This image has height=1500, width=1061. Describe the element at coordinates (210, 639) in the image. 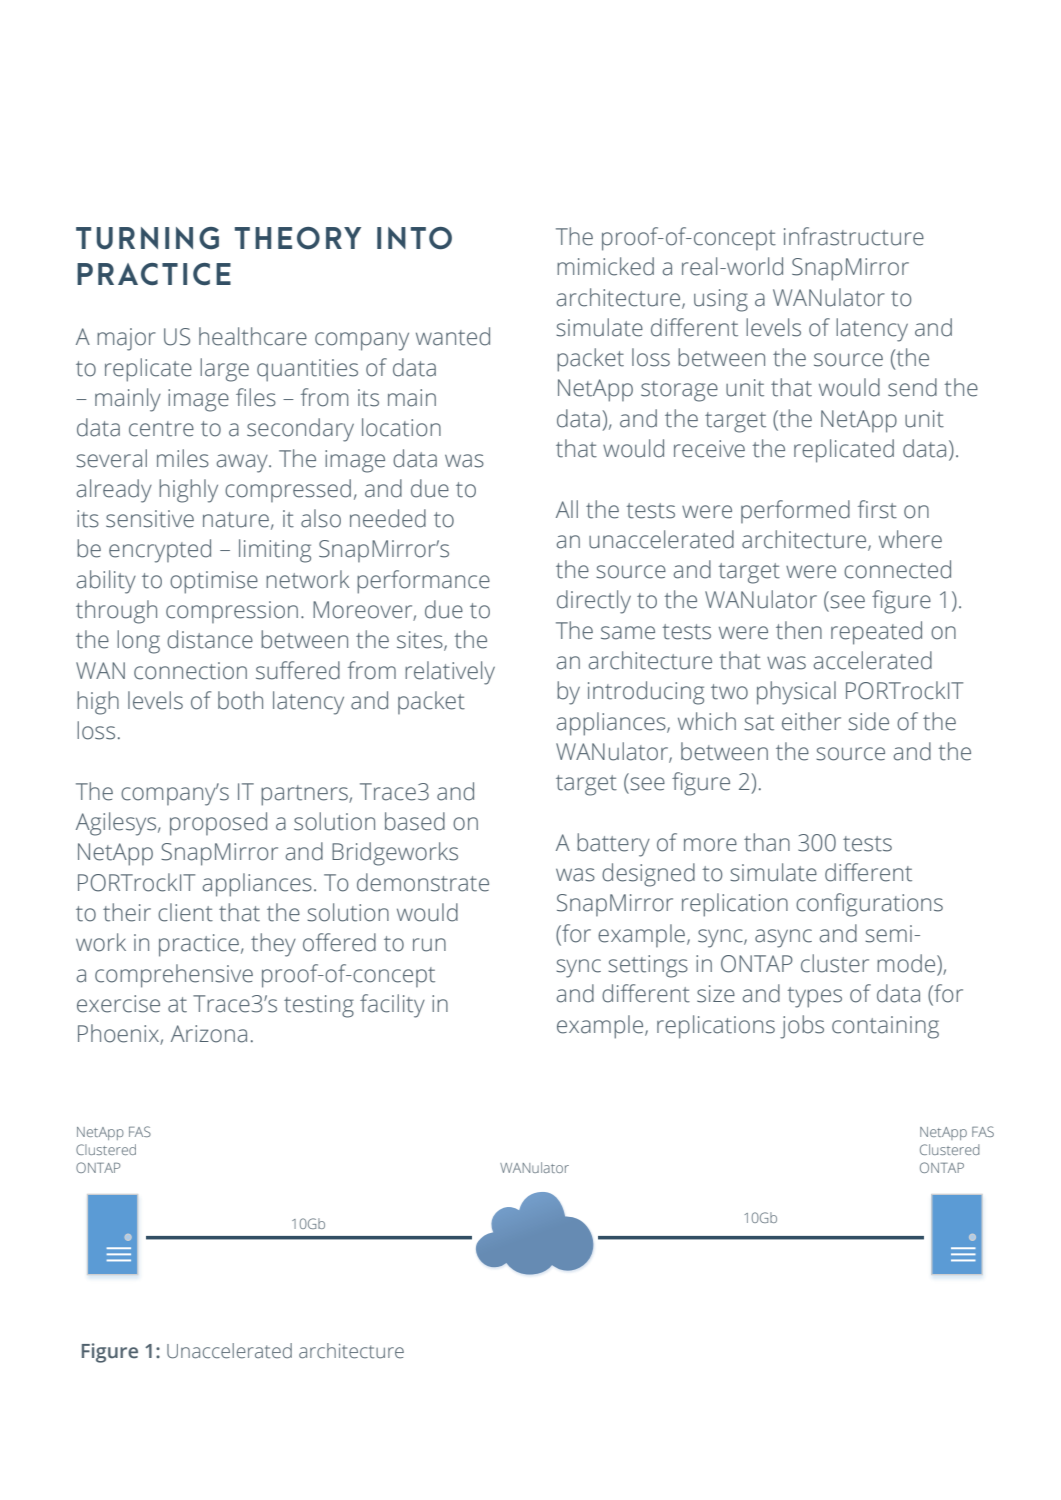

I see `distance` at that location.
